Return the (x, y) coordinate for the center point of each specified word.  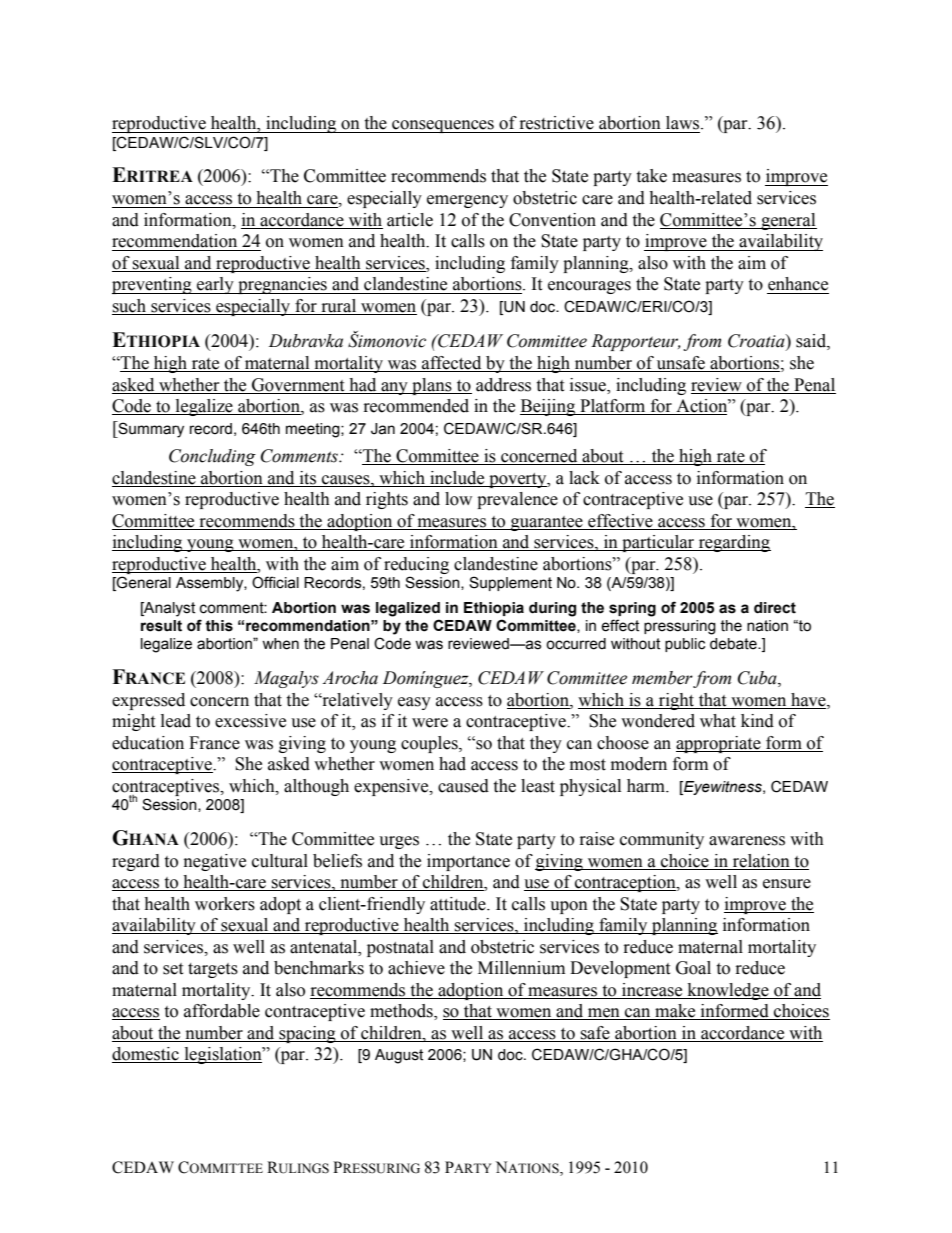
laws (684, 123)
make (675, 1012)
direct (775, 608)
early (215, 285)
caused (463, 786)
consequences (443, 126)
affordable (222, 1011)
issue (589, 386)
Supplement (510, 583)
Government (298, 386)
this (219, 626)
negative (215, 862)
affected (452, 364)
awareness (747, 841)
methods (402, 1012)
